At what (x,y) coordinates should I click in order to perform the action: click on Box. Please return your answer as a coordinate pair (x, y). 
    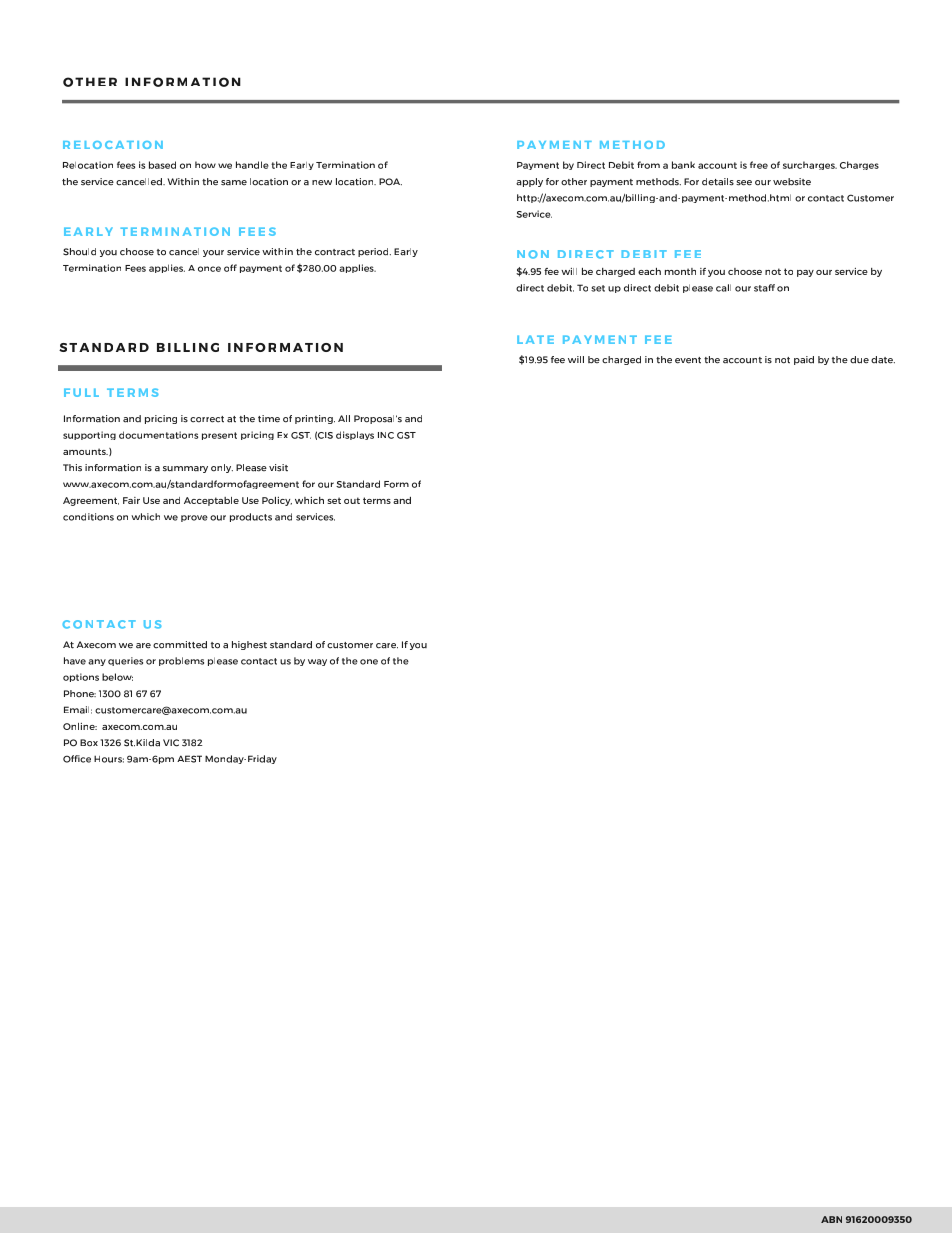
    Looking at the image, I should click on (89, 743).
